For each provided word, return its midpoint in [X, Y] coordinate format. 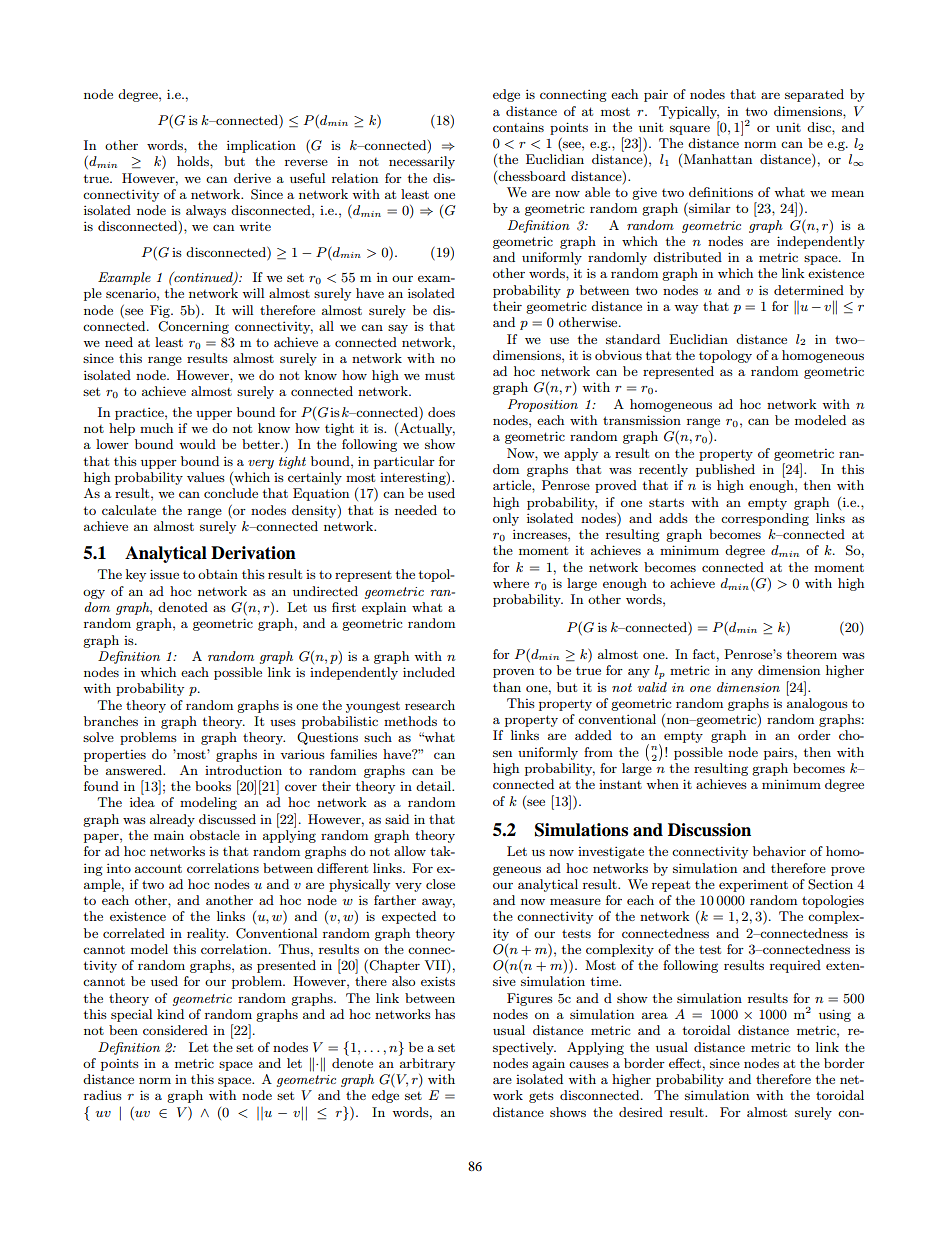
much [156, 428]
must [440, 376]
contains [518, 127]
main [169, 835]
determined [809, 290]
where [511, 583]
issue [164, 574]
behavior [779, 851]
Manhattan [718, 159]
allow [410, 851]
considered [175, 1030]
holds [194, 161]
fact [704, 654]
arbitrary [427, 1064]
